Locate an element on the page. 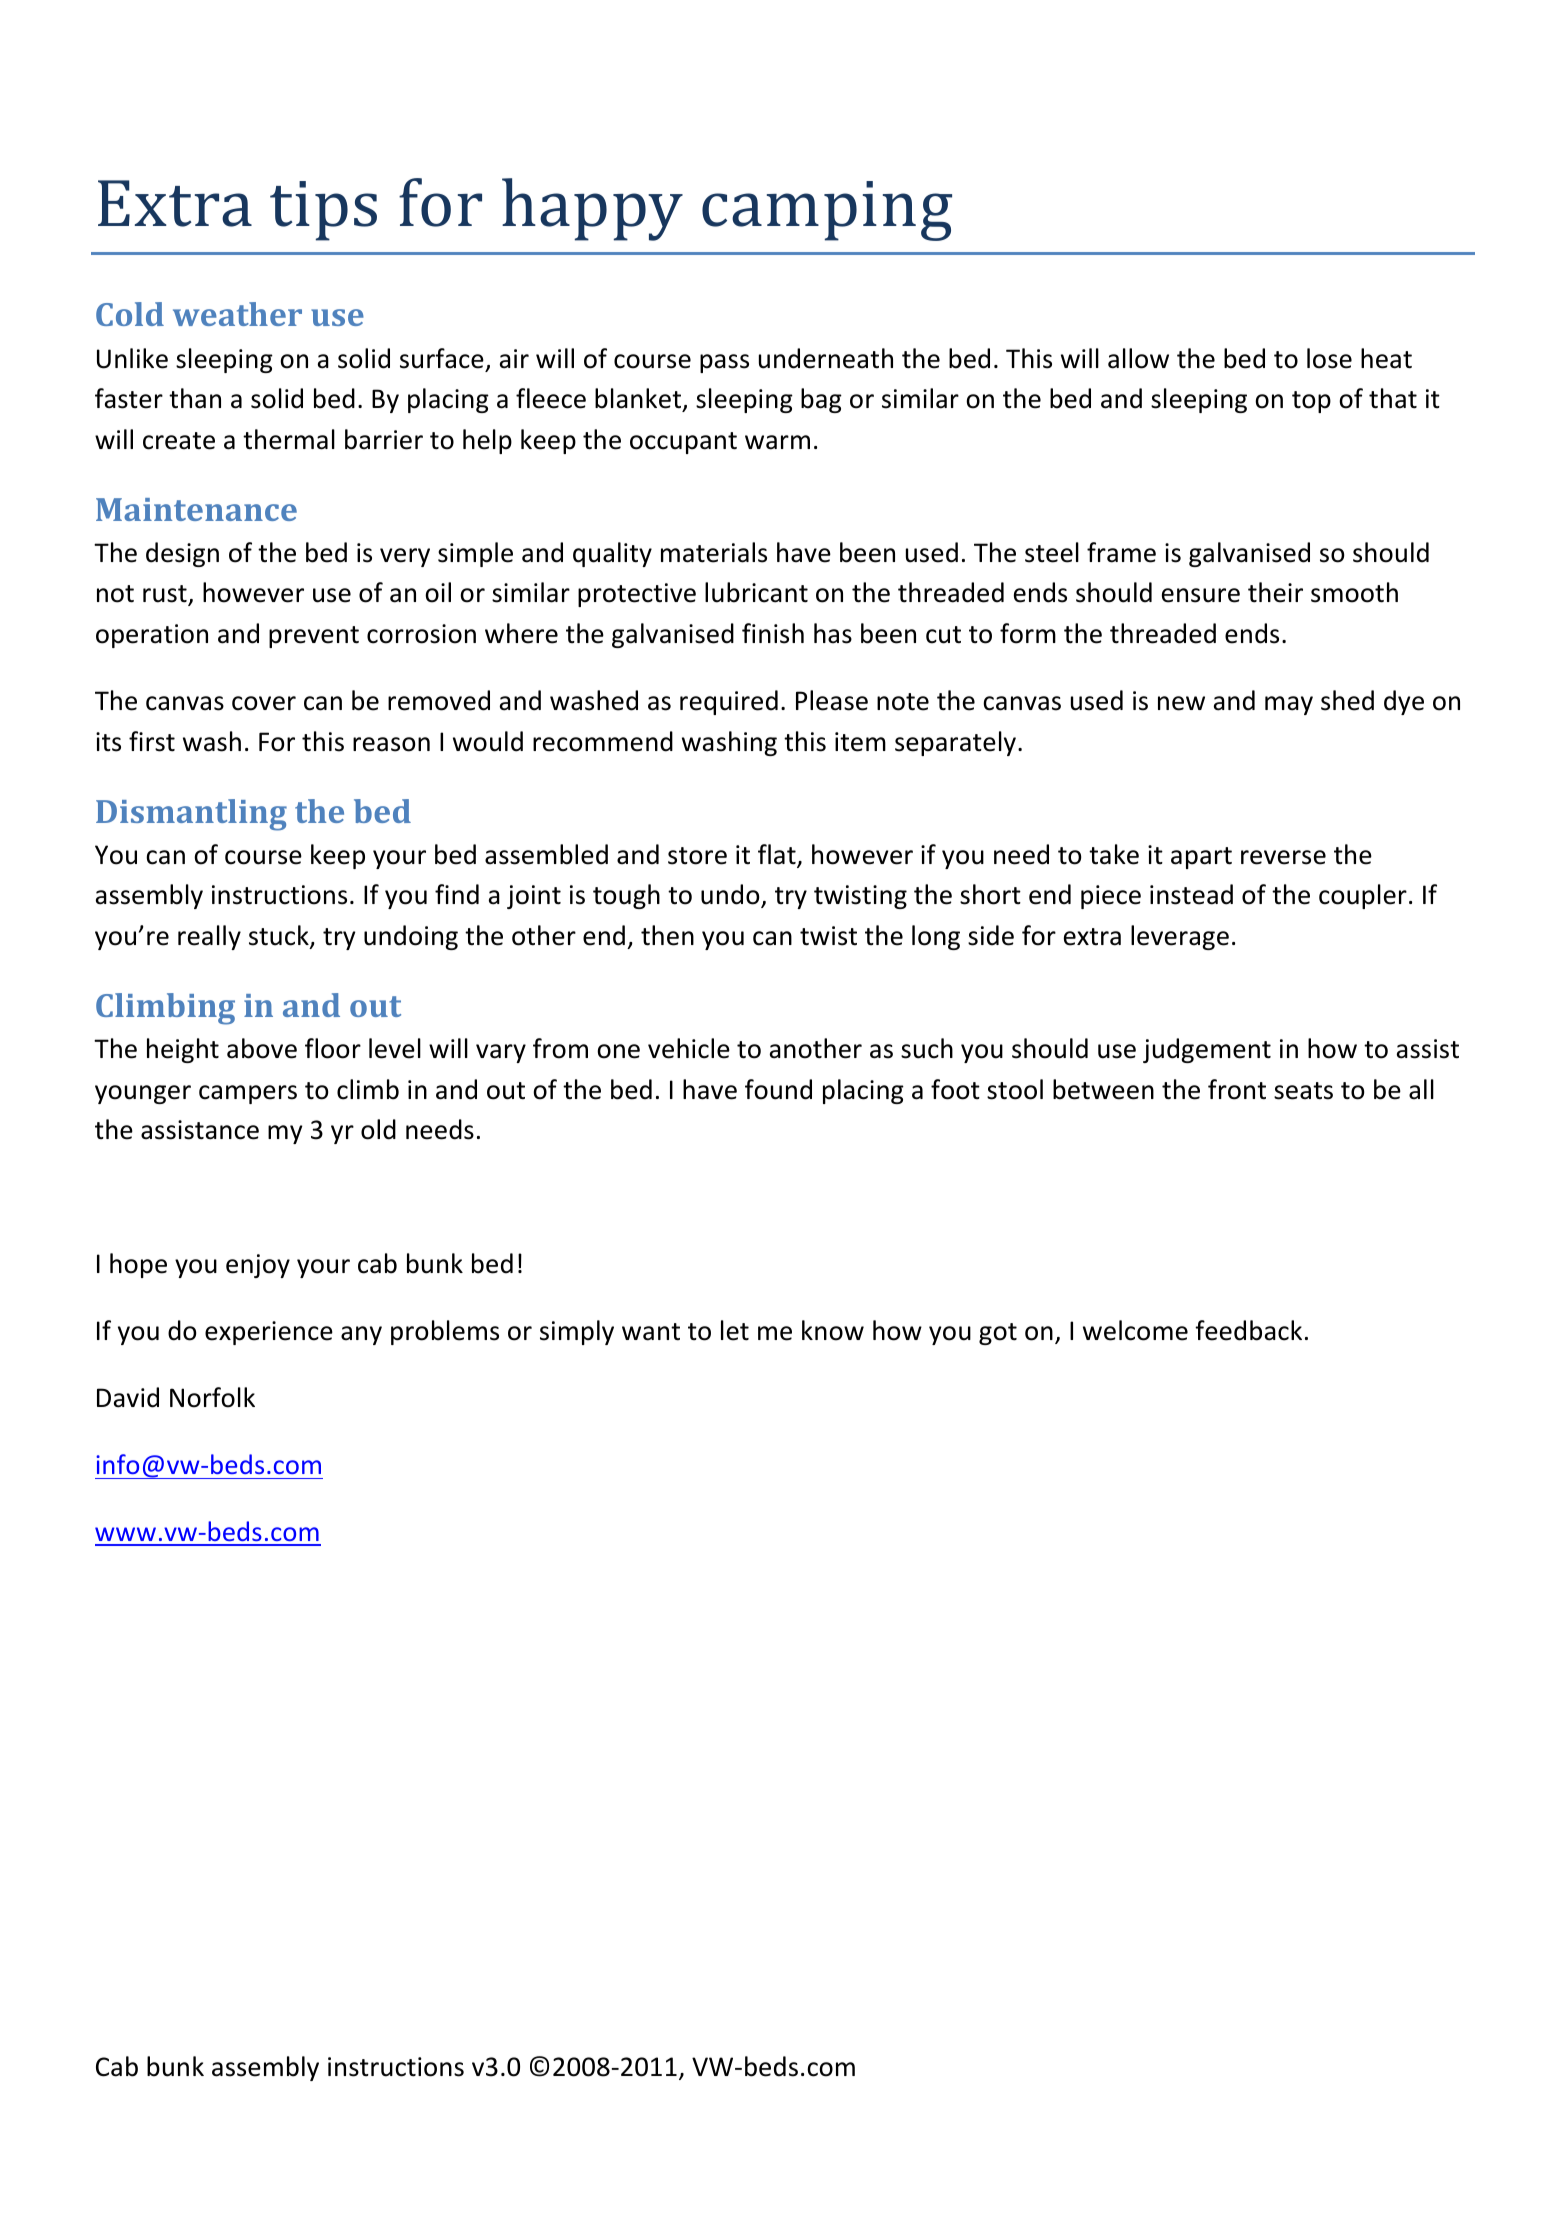  found is located at coordinates (778, 1089).
